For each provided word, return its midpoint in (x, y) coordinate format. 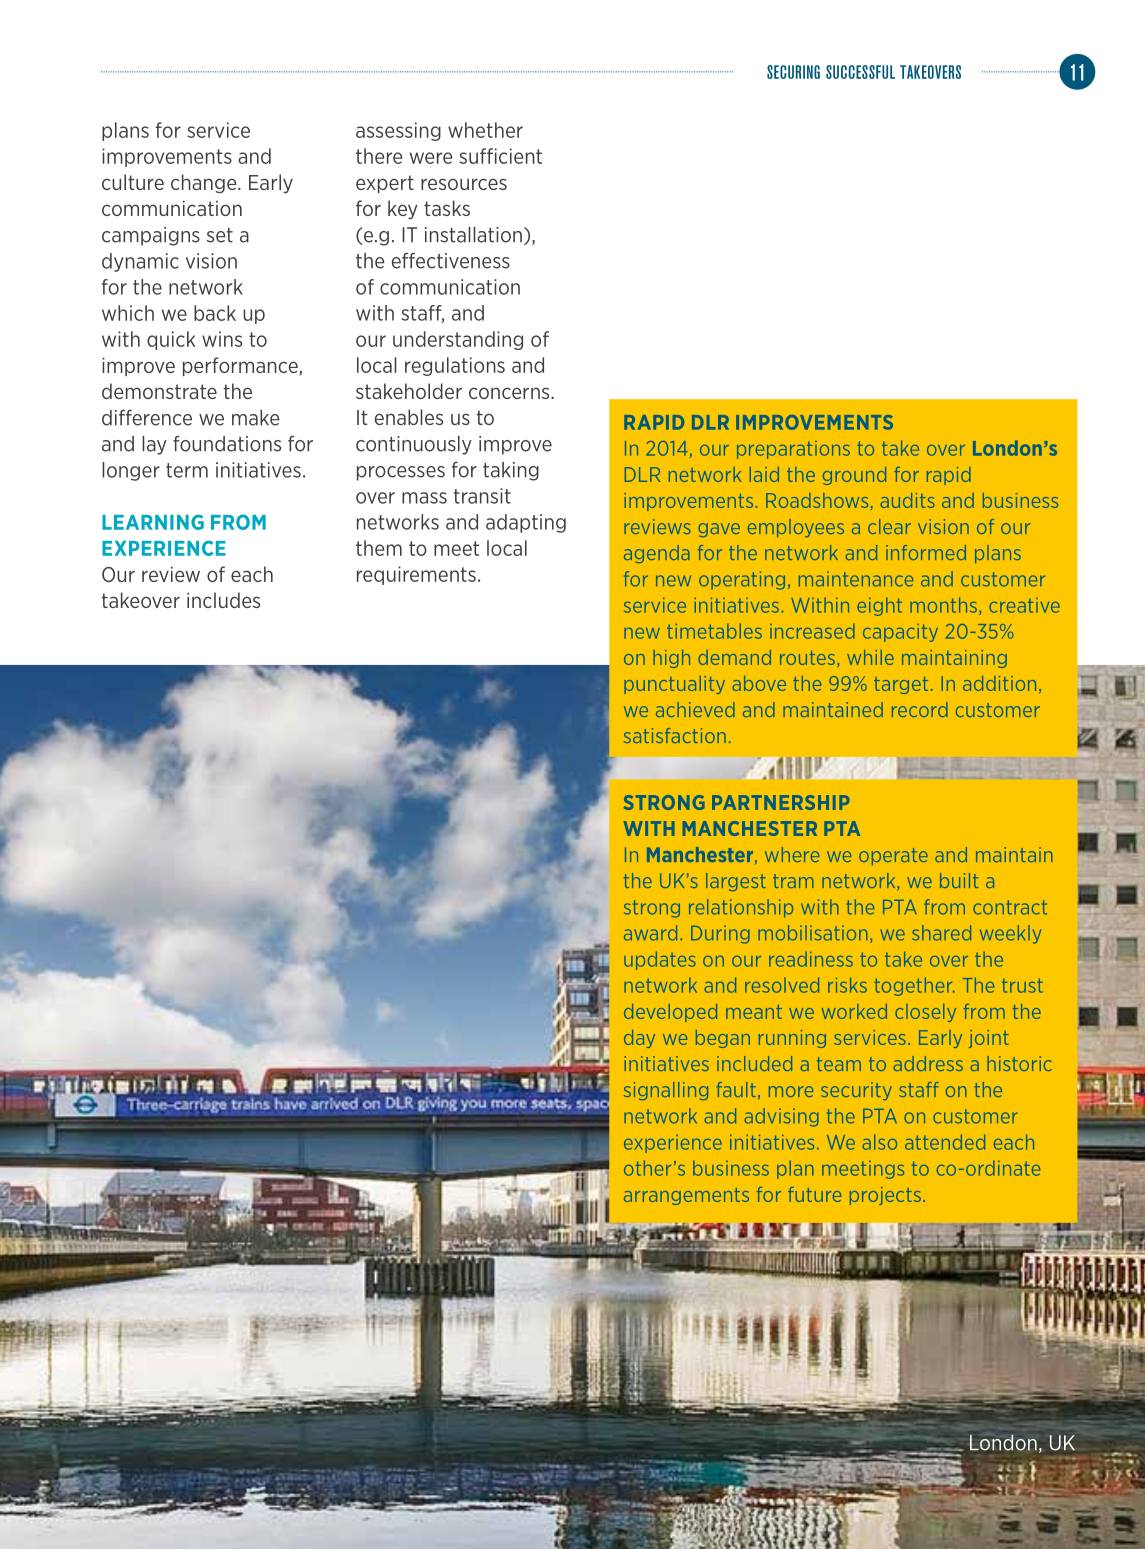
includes (223, 600)
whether (485, 130)
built (959, 880)
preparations (793, 450)
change (205, 183)
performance (241, 366)
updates (660, 960)
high (671, 659)
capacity (900, 633)
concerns (510, 393)
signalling (666, 1091)
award (650, 933)
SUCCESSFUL (860, 72)
